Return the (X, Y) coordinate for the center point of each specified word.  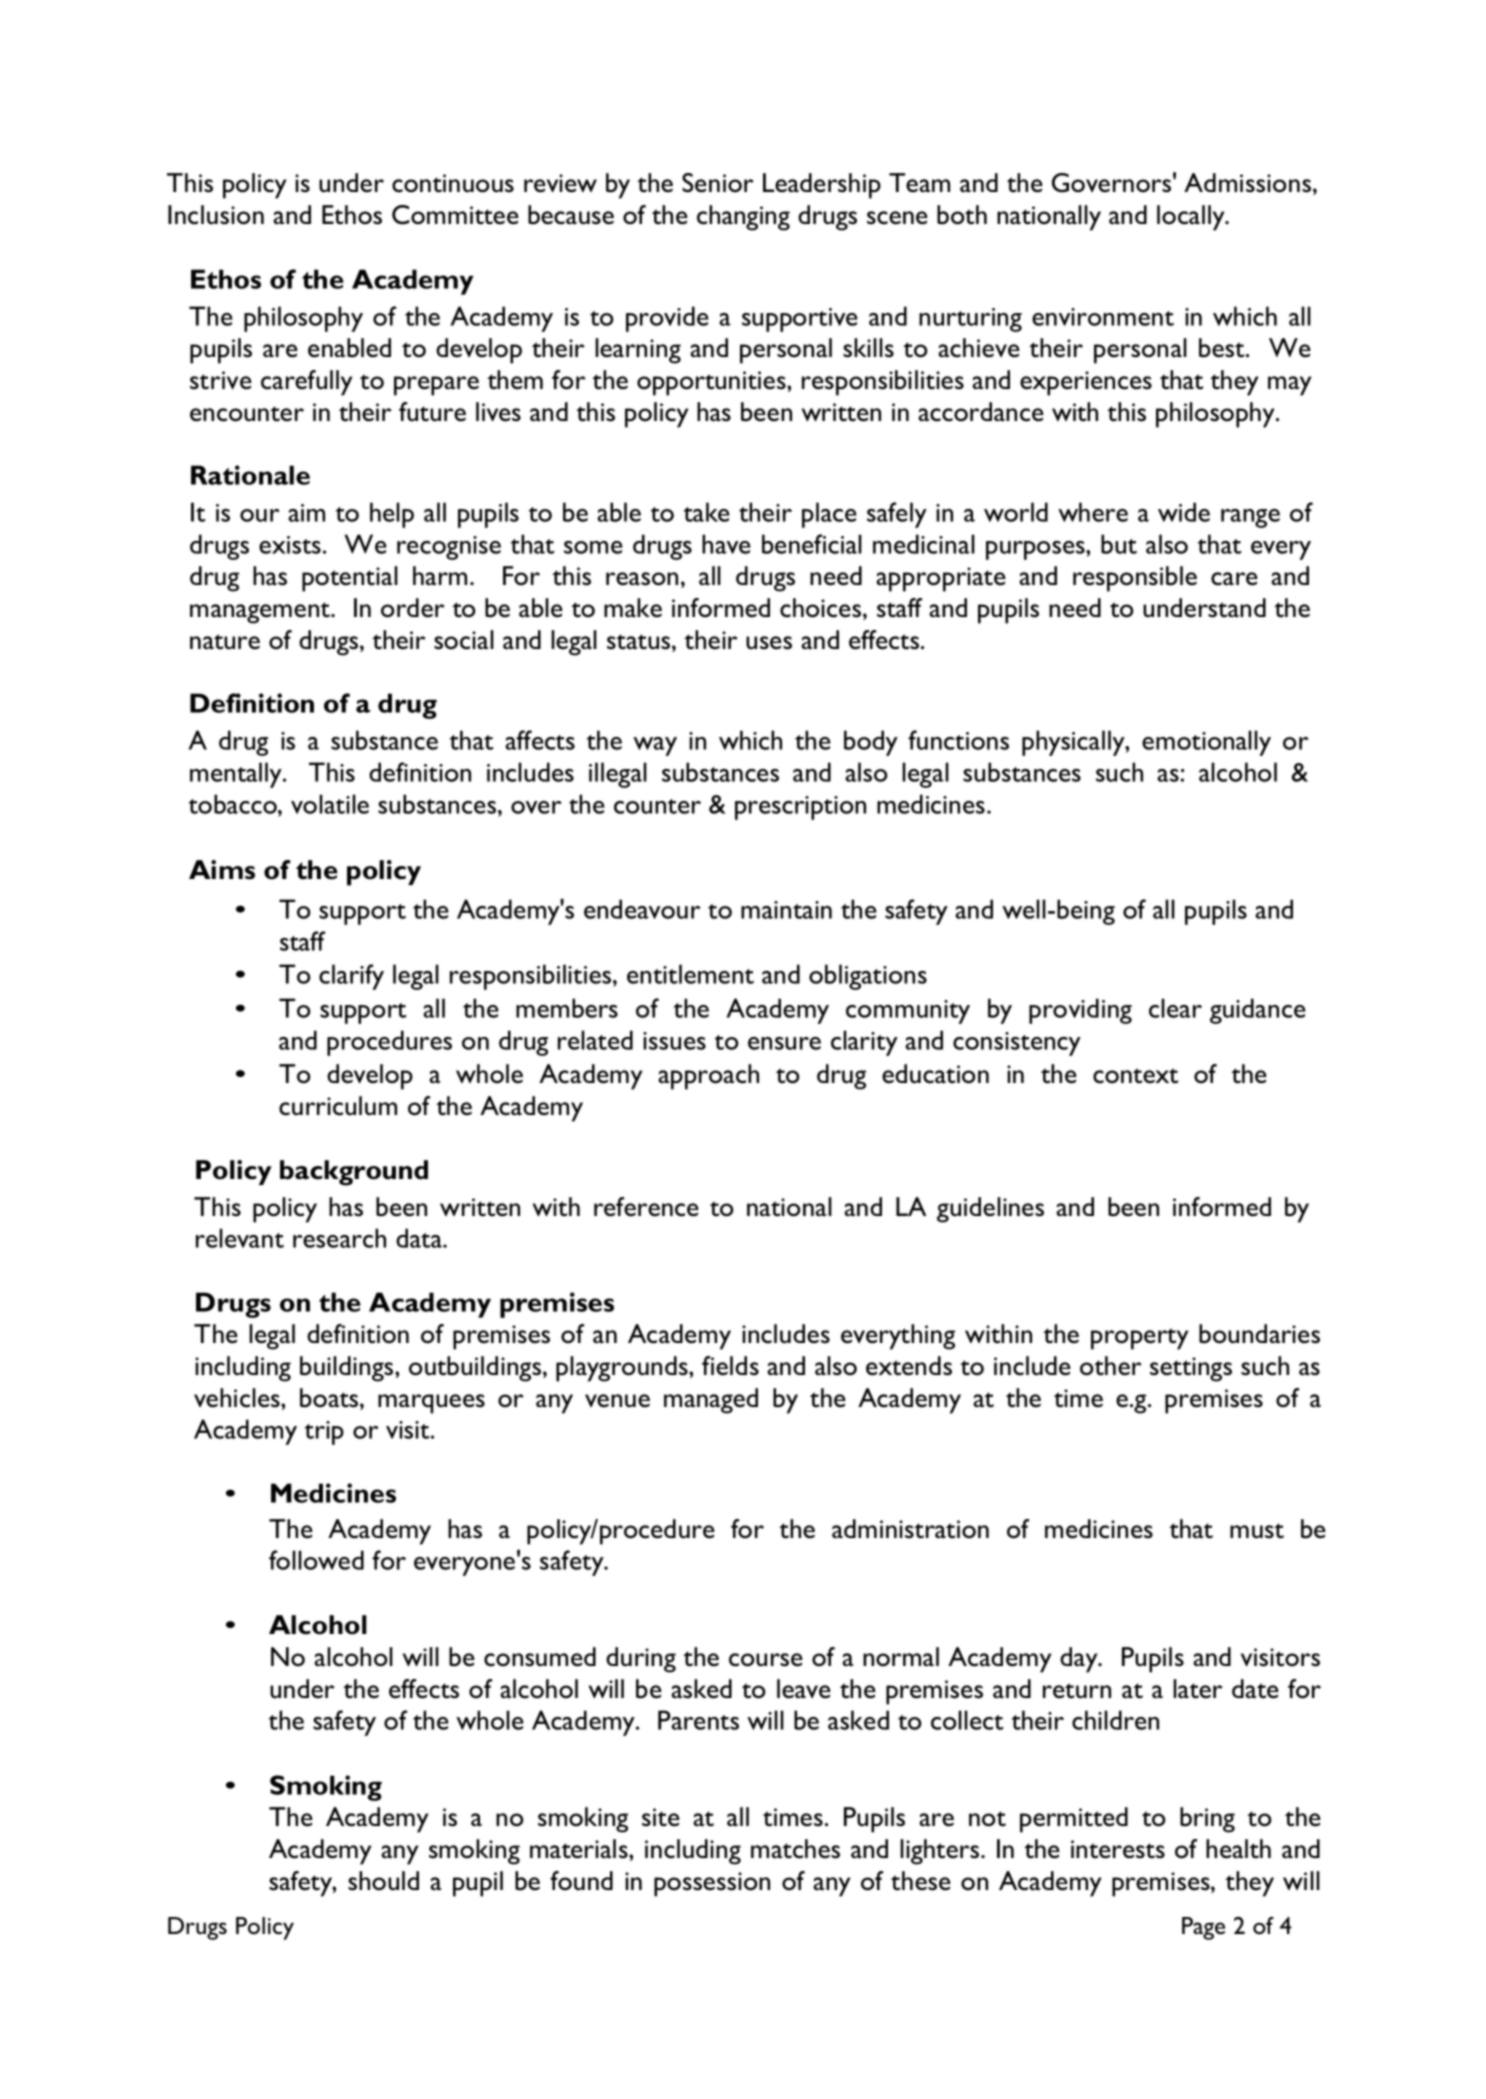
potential (350, 579)
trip (324, 1433)
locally (1192, 218)
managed (711, 1401)
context (1135, 1076)
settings (1191, 1369)
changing (743, 218)
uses (769, 643)
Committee (455, 215)
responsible (1135, 579)
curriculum (338, 1106)
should (383, 1881)
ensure (784, 1043)
